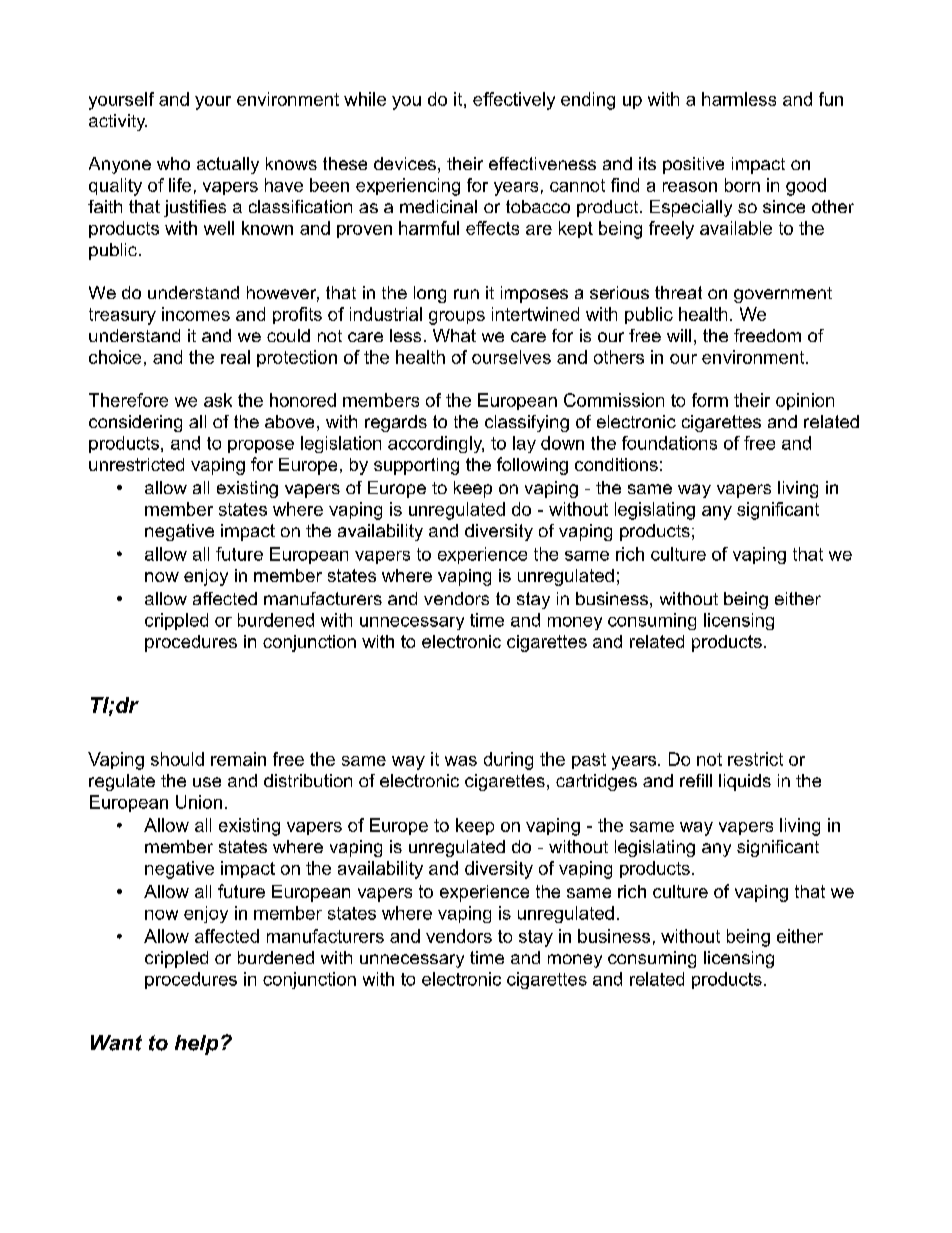 This screenshot has height=1233, width=952. What do you see at coordinates (416, 466) in the screenshot?
I see `supporting` at bounding box center [416, 466].
